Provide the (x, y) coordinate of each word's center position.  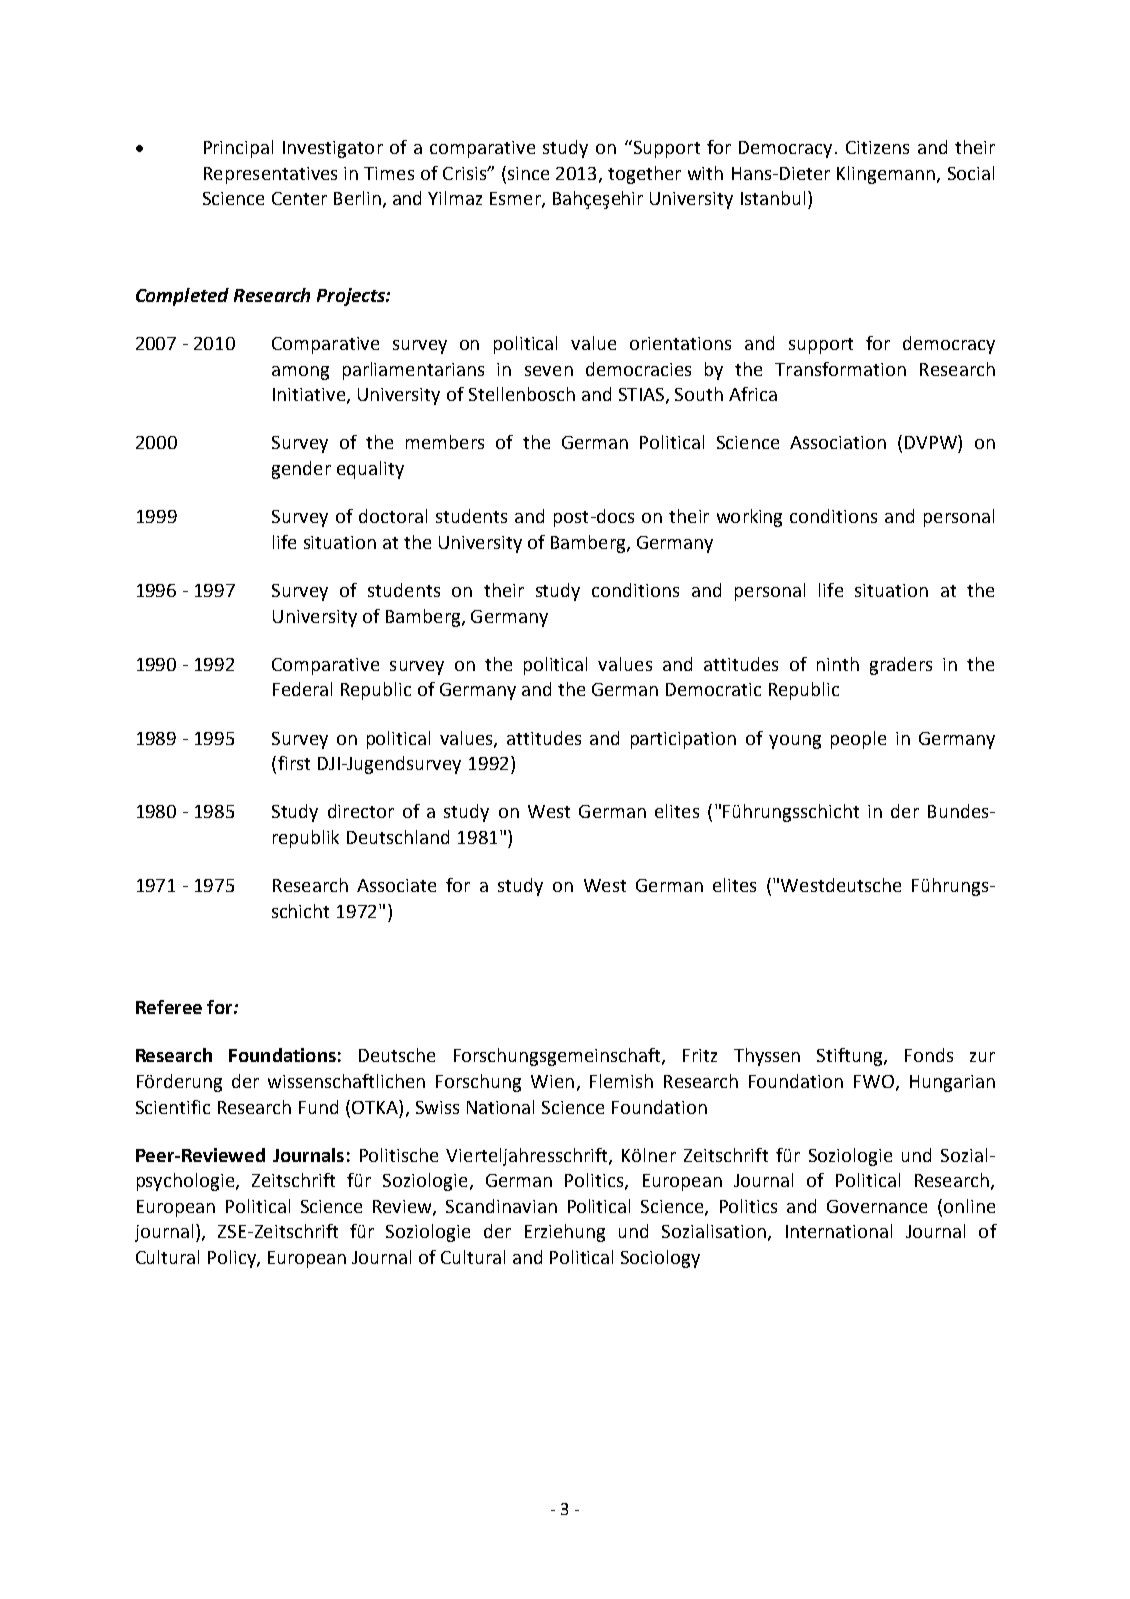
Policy (233, 1259)
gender (301, 470)
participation (683, 740)
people (858, 740)
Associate (396, 885)
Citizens (877, 147)
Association (838, 442)
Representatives (270, 175)
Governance (877, 1206)
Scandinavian (501, 1206)
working (749, 518)
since (527, 173)
